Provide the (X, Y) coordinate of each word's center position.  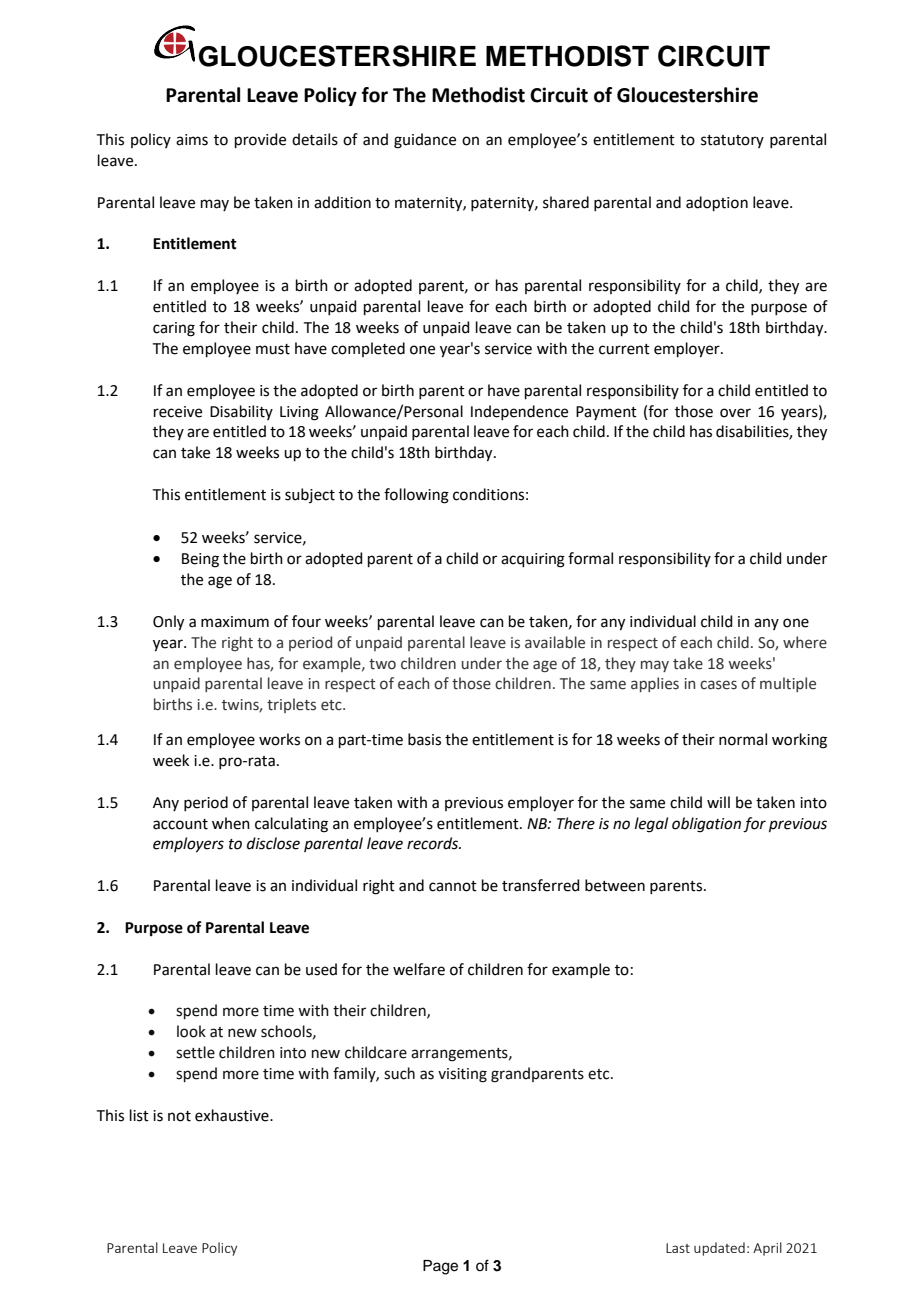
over (735, 413)
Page (440, 1267)
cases (718, 685)
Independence (519, 412)
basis (424, 739)
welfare (419, 969)
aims (192, 140)
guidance (425, 141)
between (615, 885)
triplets (291, 705)
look (191, 1031)
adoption (717, 203)
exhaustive (233, 1115)
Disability (241, 412)
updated (719, 1249)
